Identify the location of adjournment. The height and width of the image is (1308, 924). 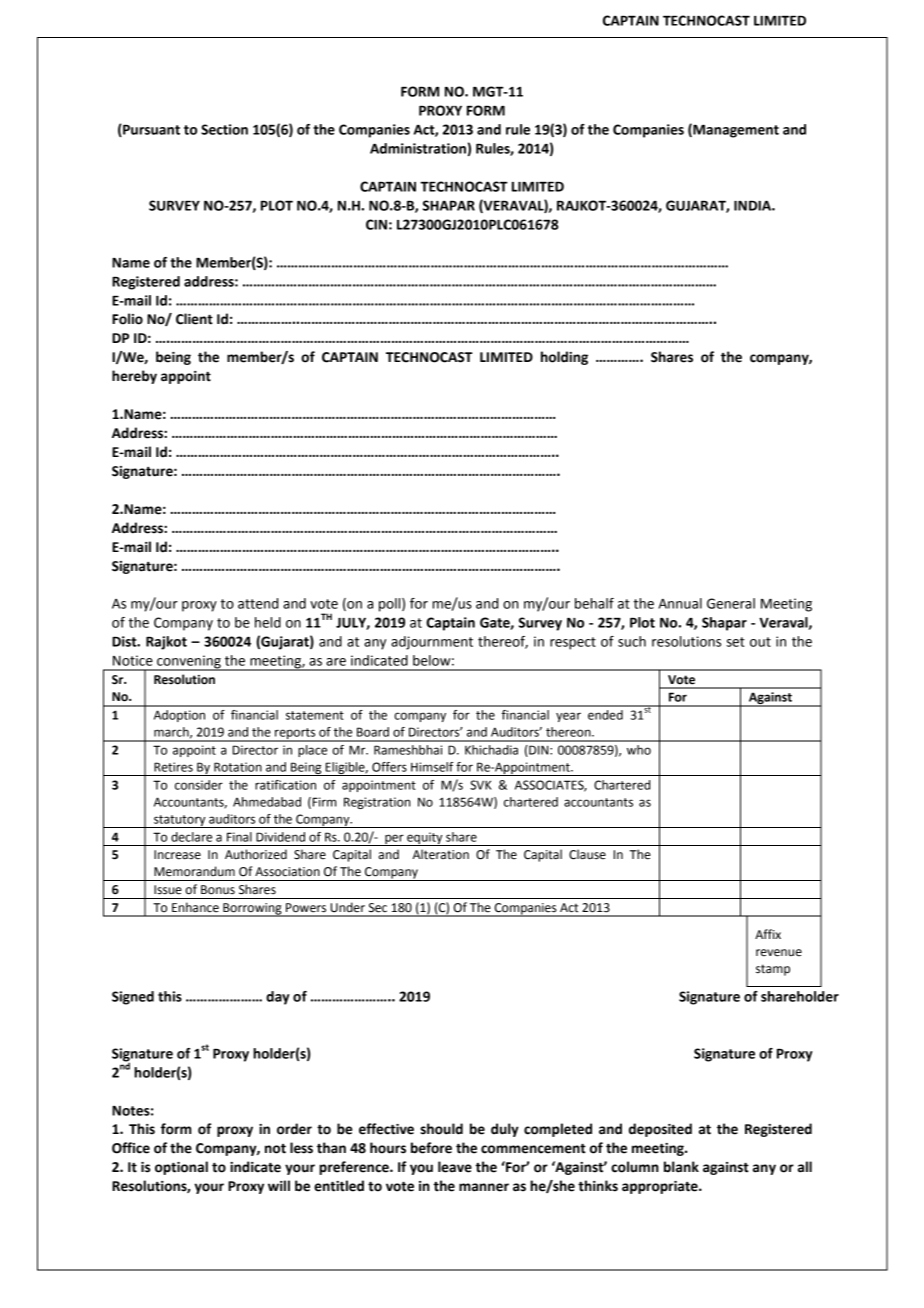
(432, 643).
